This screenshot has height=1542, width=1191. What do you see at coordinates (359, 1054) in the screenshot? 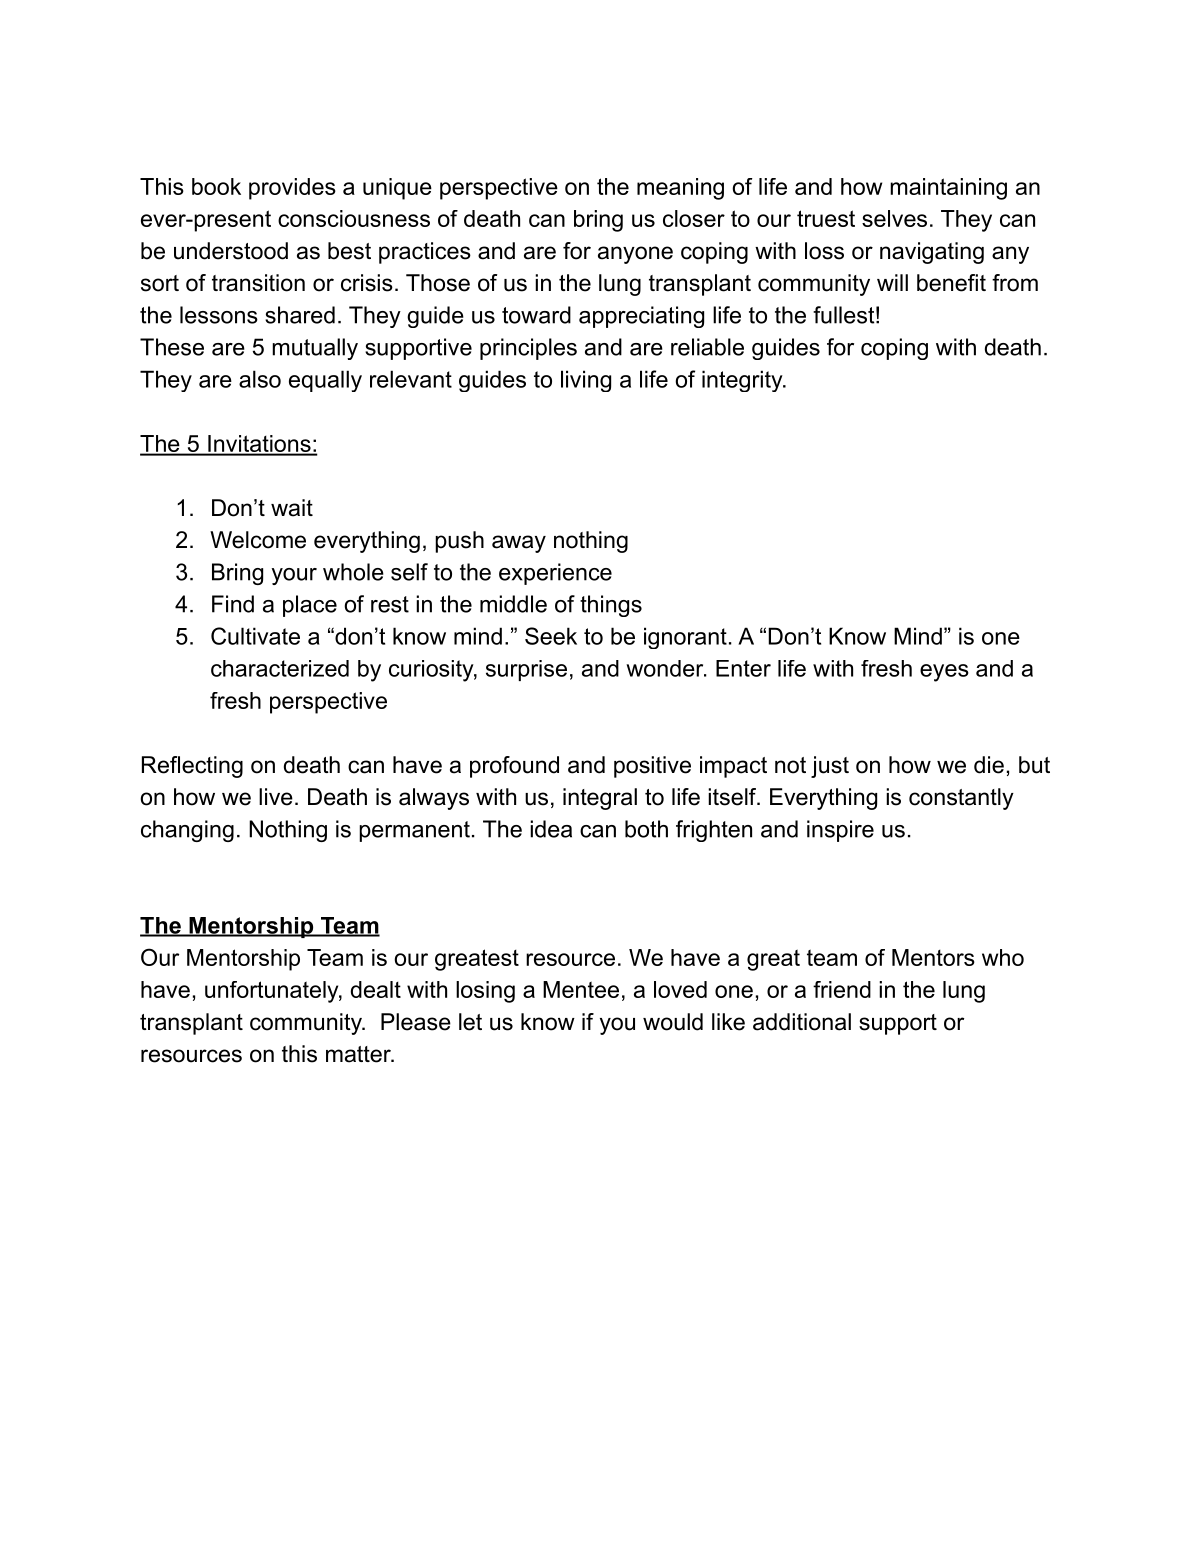
I see `matter` at bounding box center [359, 1054].
